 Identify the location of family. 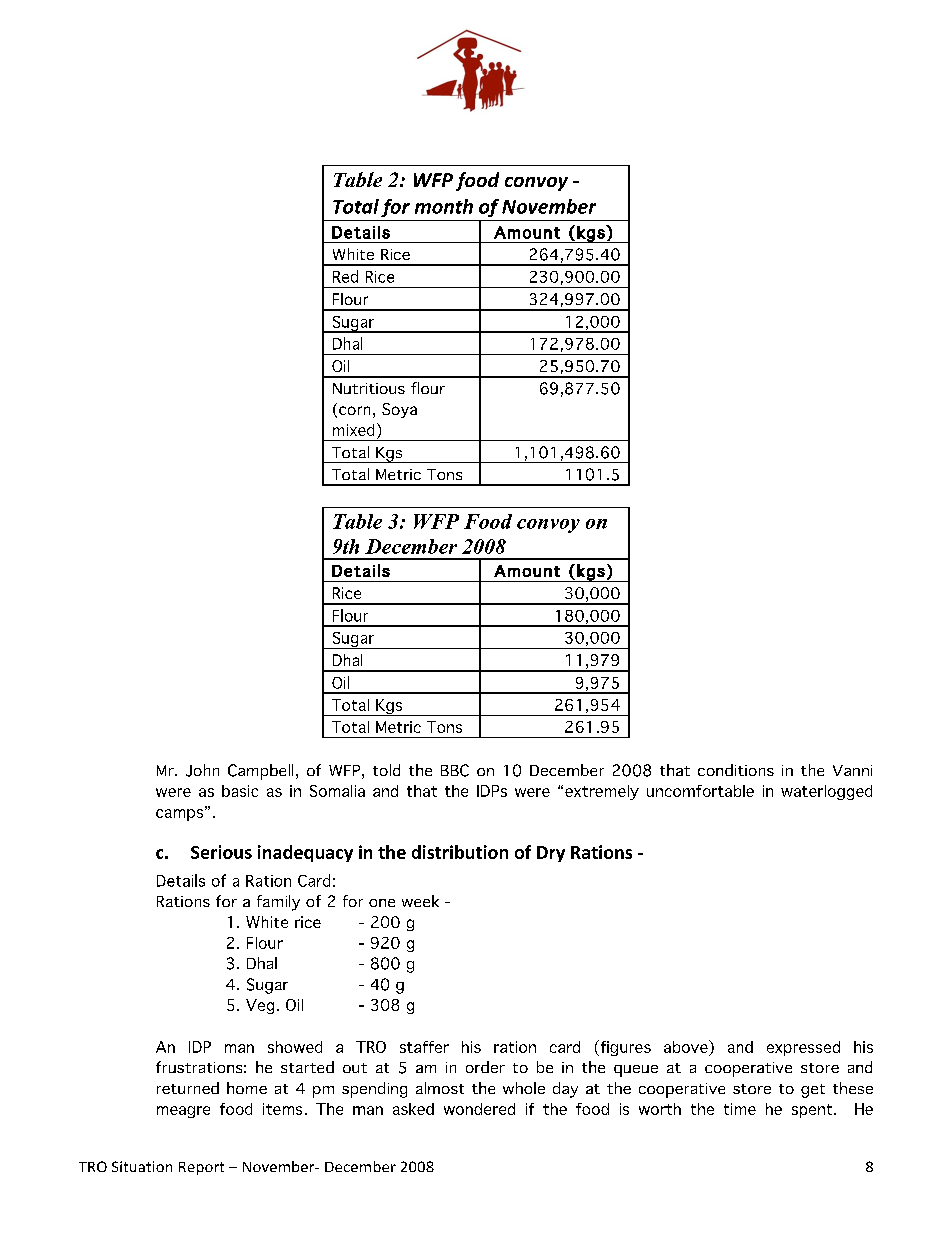
(278, 903).
